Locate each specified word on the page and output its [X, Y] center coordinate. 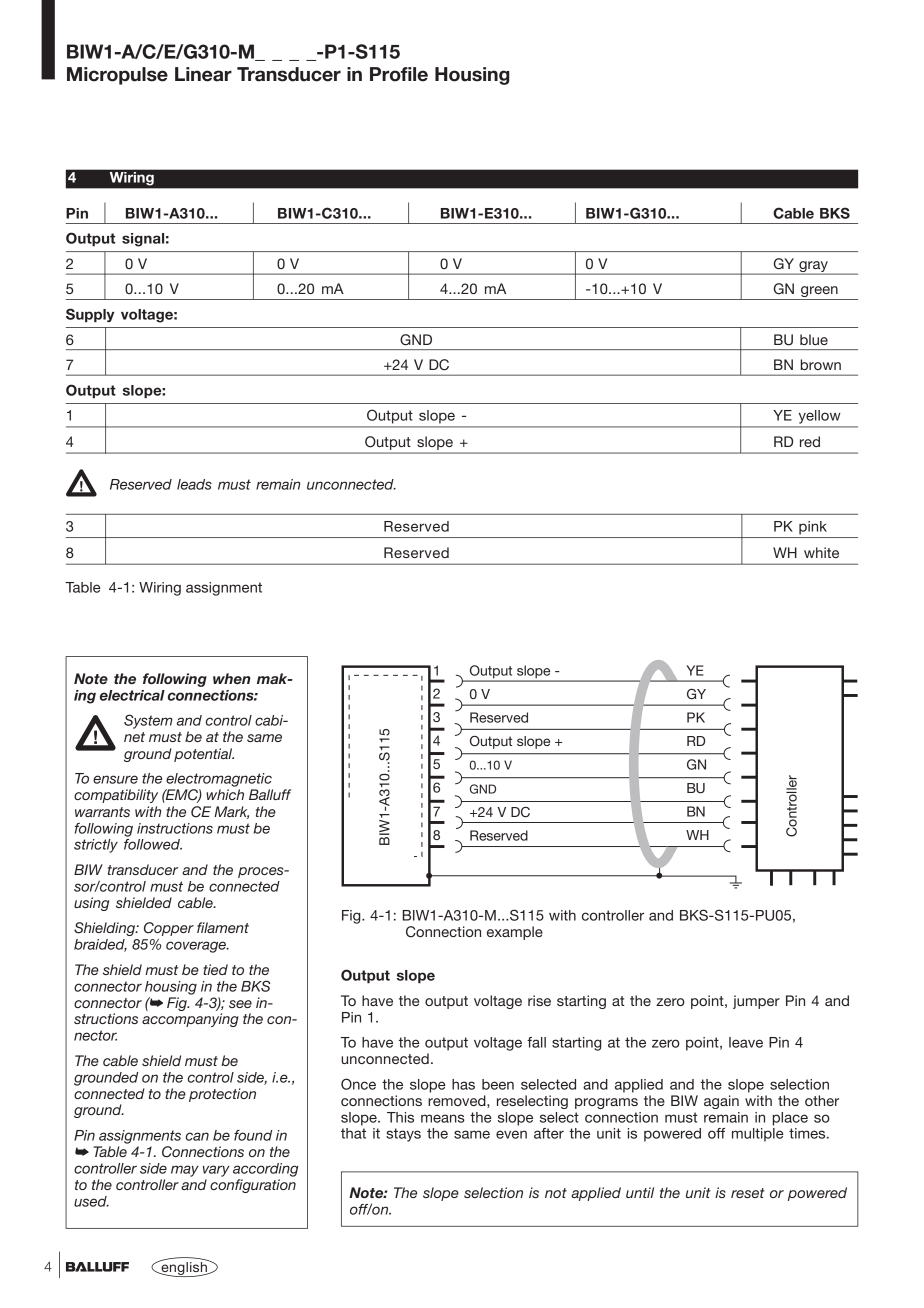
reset [748, 1193]
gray [813, 267]
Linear [203, 74]
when [232, 678]
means [443, 1118]
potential [204, 755]
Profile [399, 74]
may [185, 1171]
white [821, 552]
